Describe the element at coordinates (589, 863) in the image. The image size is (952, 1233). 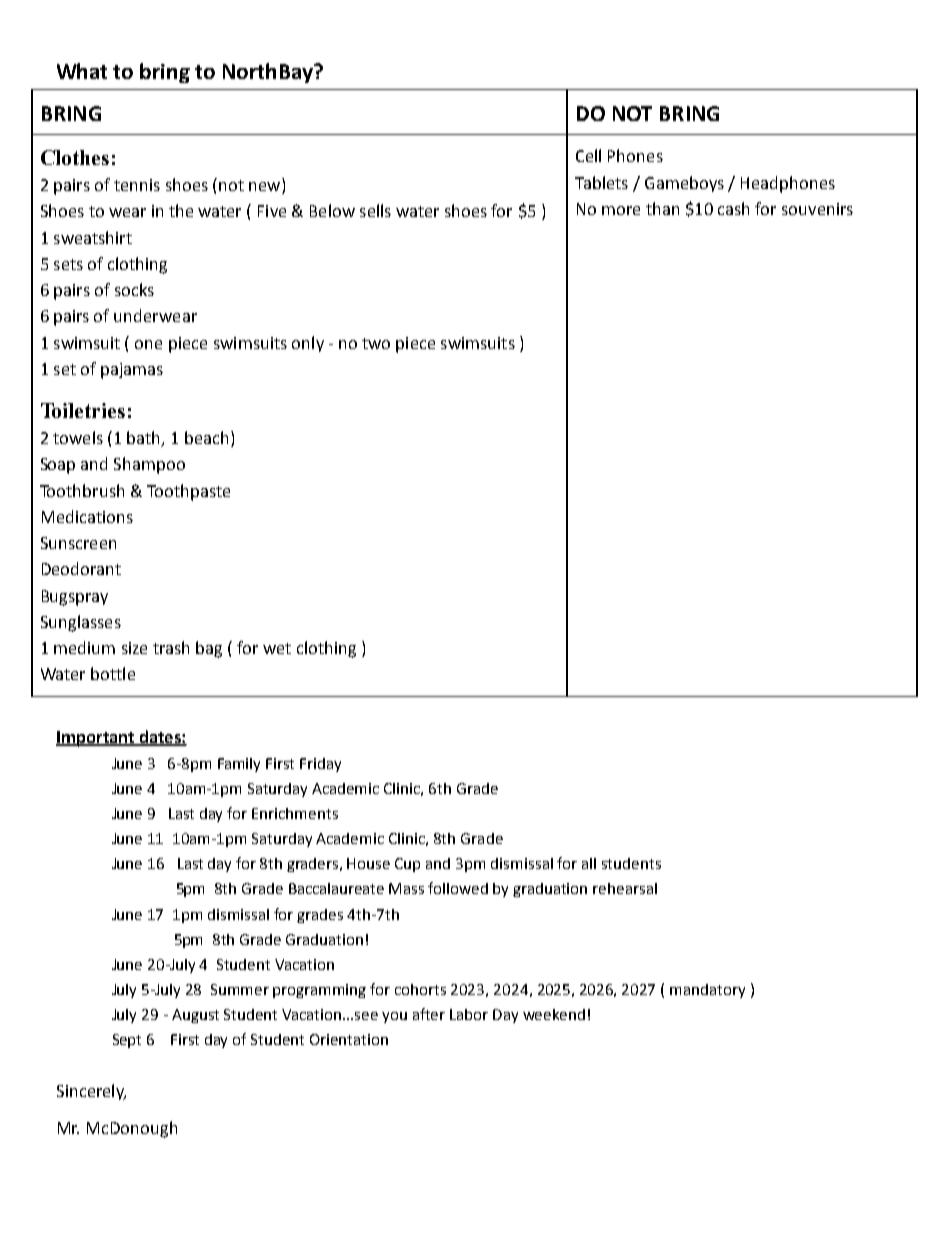
I see `all` at that location.
